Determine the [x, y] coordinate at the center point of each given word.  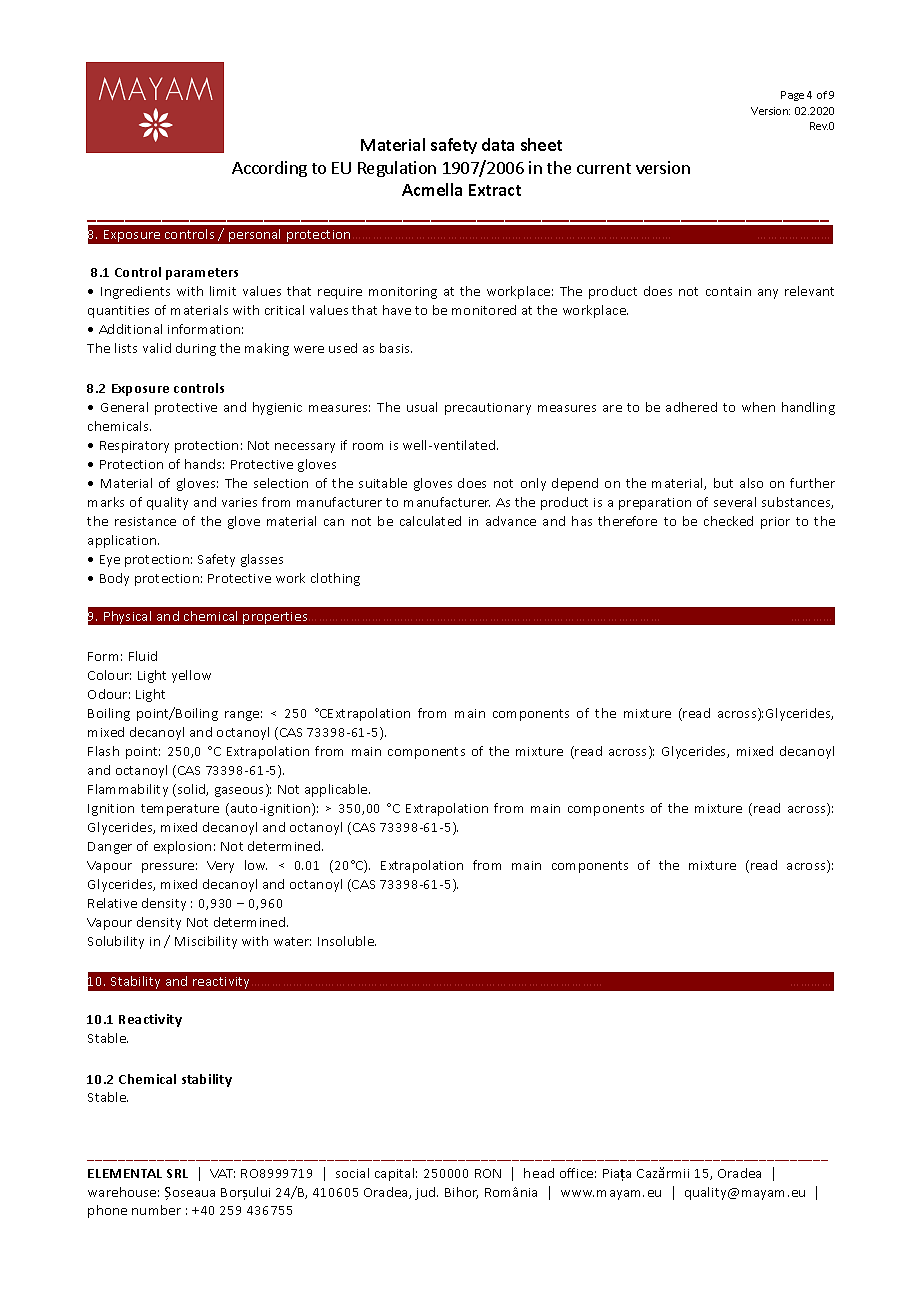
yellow [191, 676]
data [498, 144]
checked [728, 521]
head [539, 1173]
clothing [335, 579]
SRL [177, 1173]
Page [792, 96]
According [269, 169]
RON [488, 1173]
